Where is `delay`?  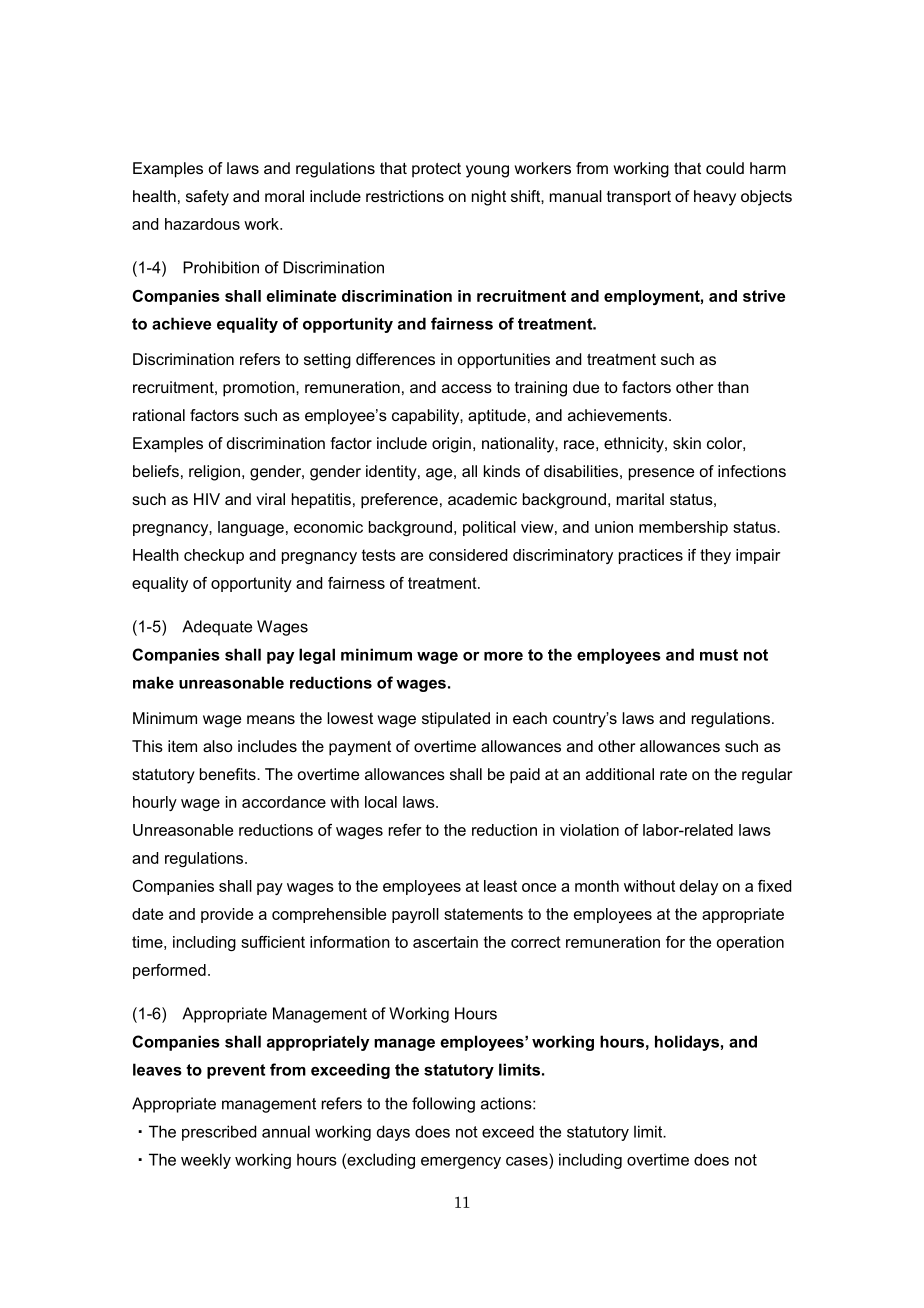
delay is located at coordinates (699, 887).
